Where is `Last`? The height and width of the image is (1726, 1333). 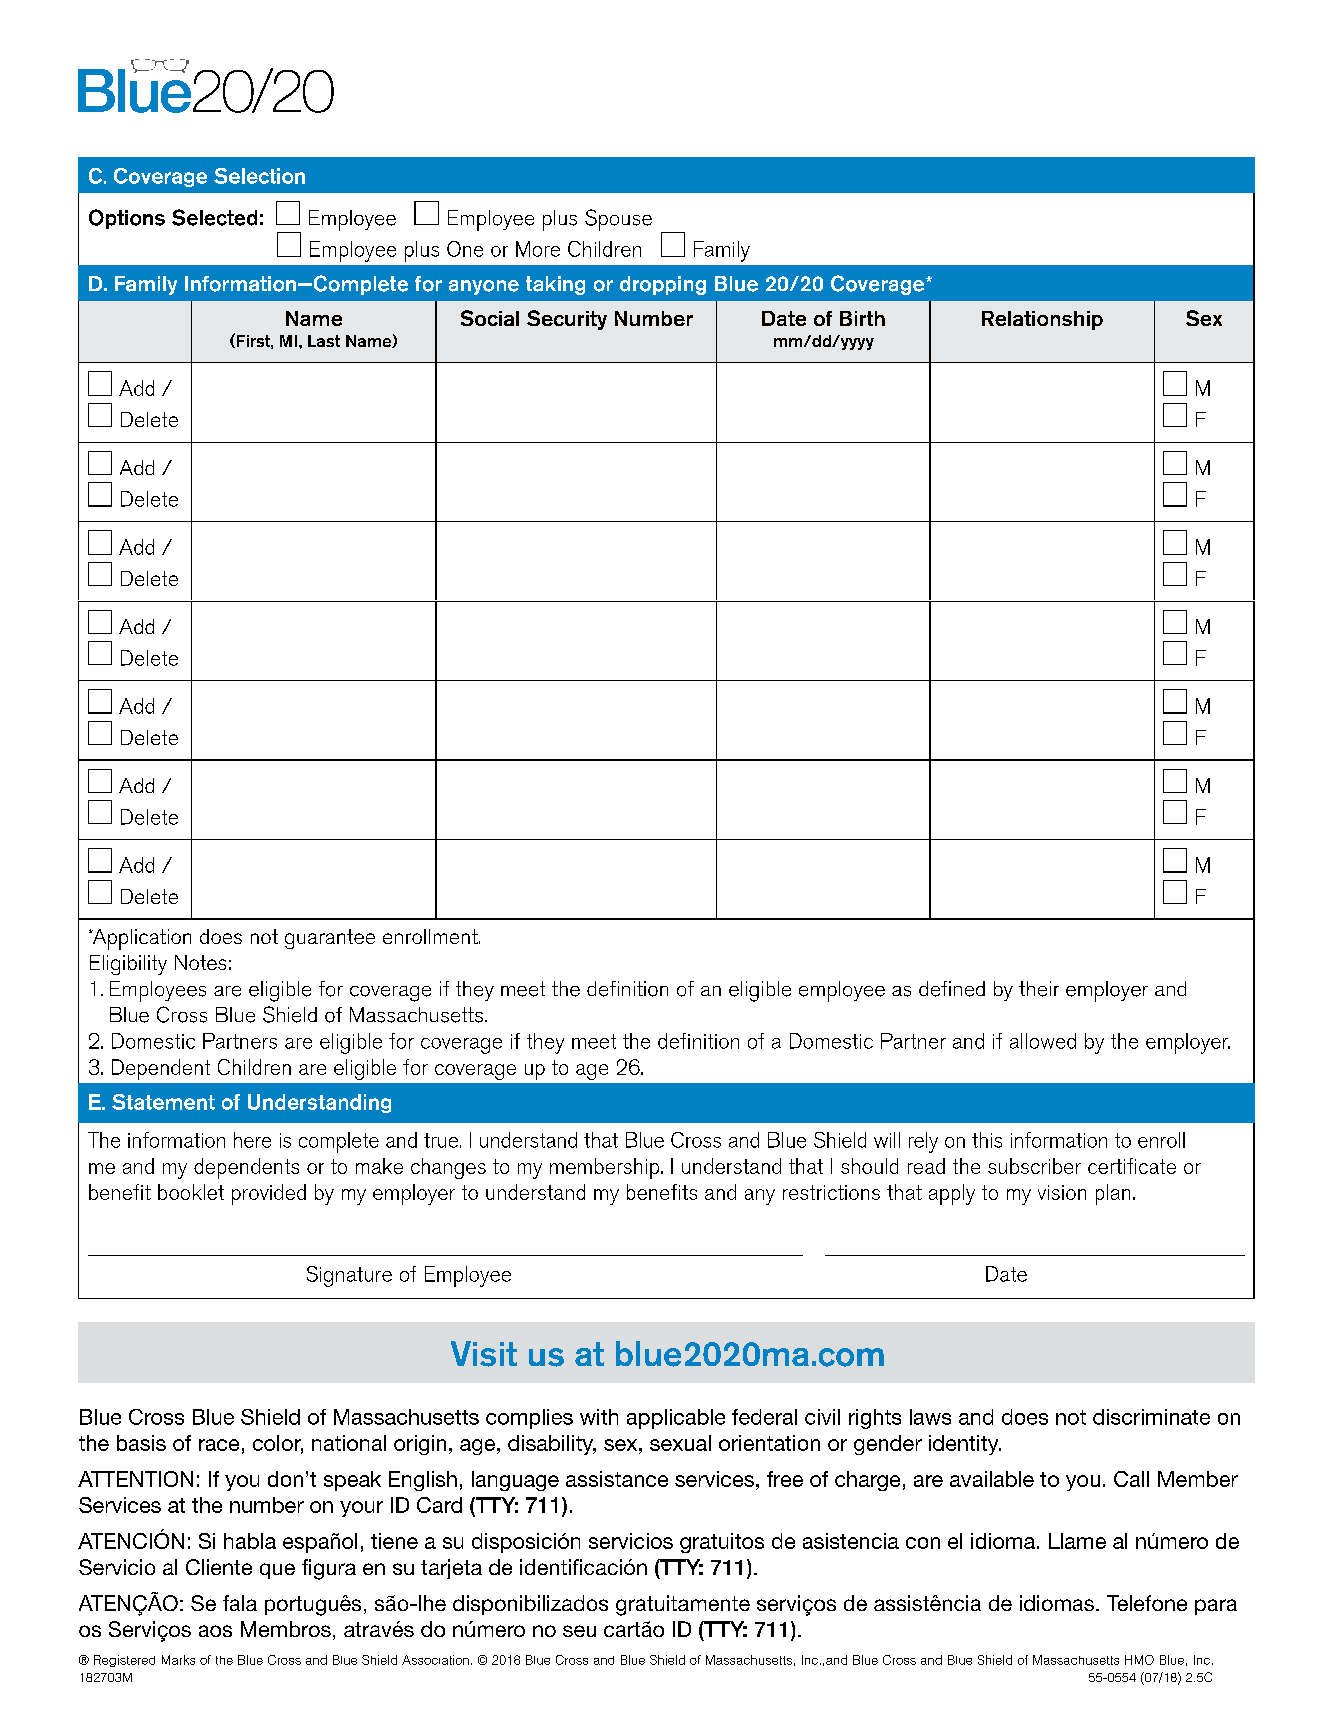
Last is located at coordinates (324, 341).
